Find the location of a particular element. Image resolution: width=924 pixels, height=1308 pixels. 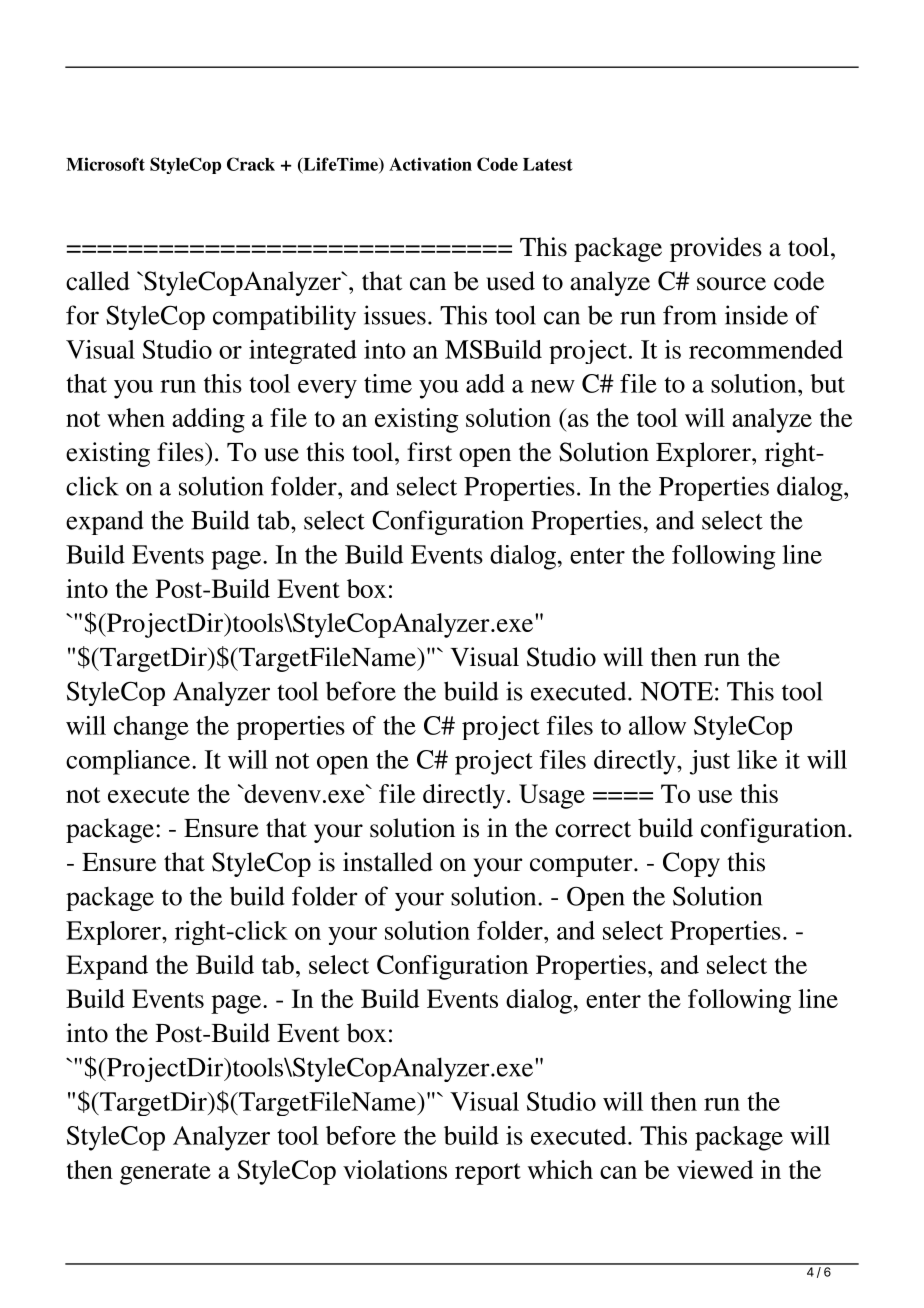

NOTE is located at coordinates (677, 691).
